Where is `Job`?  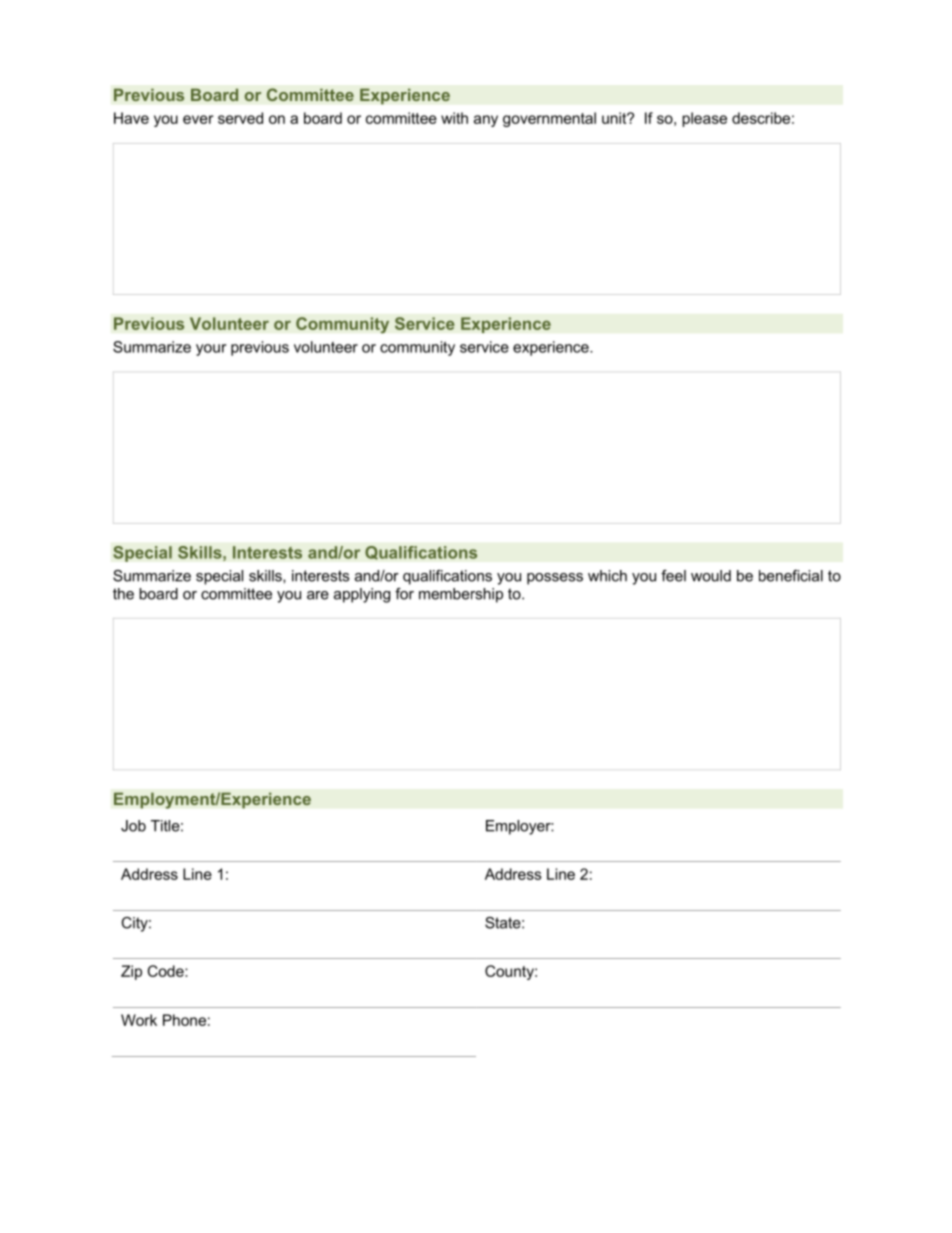
Job is located at coordinates (133, 826).
